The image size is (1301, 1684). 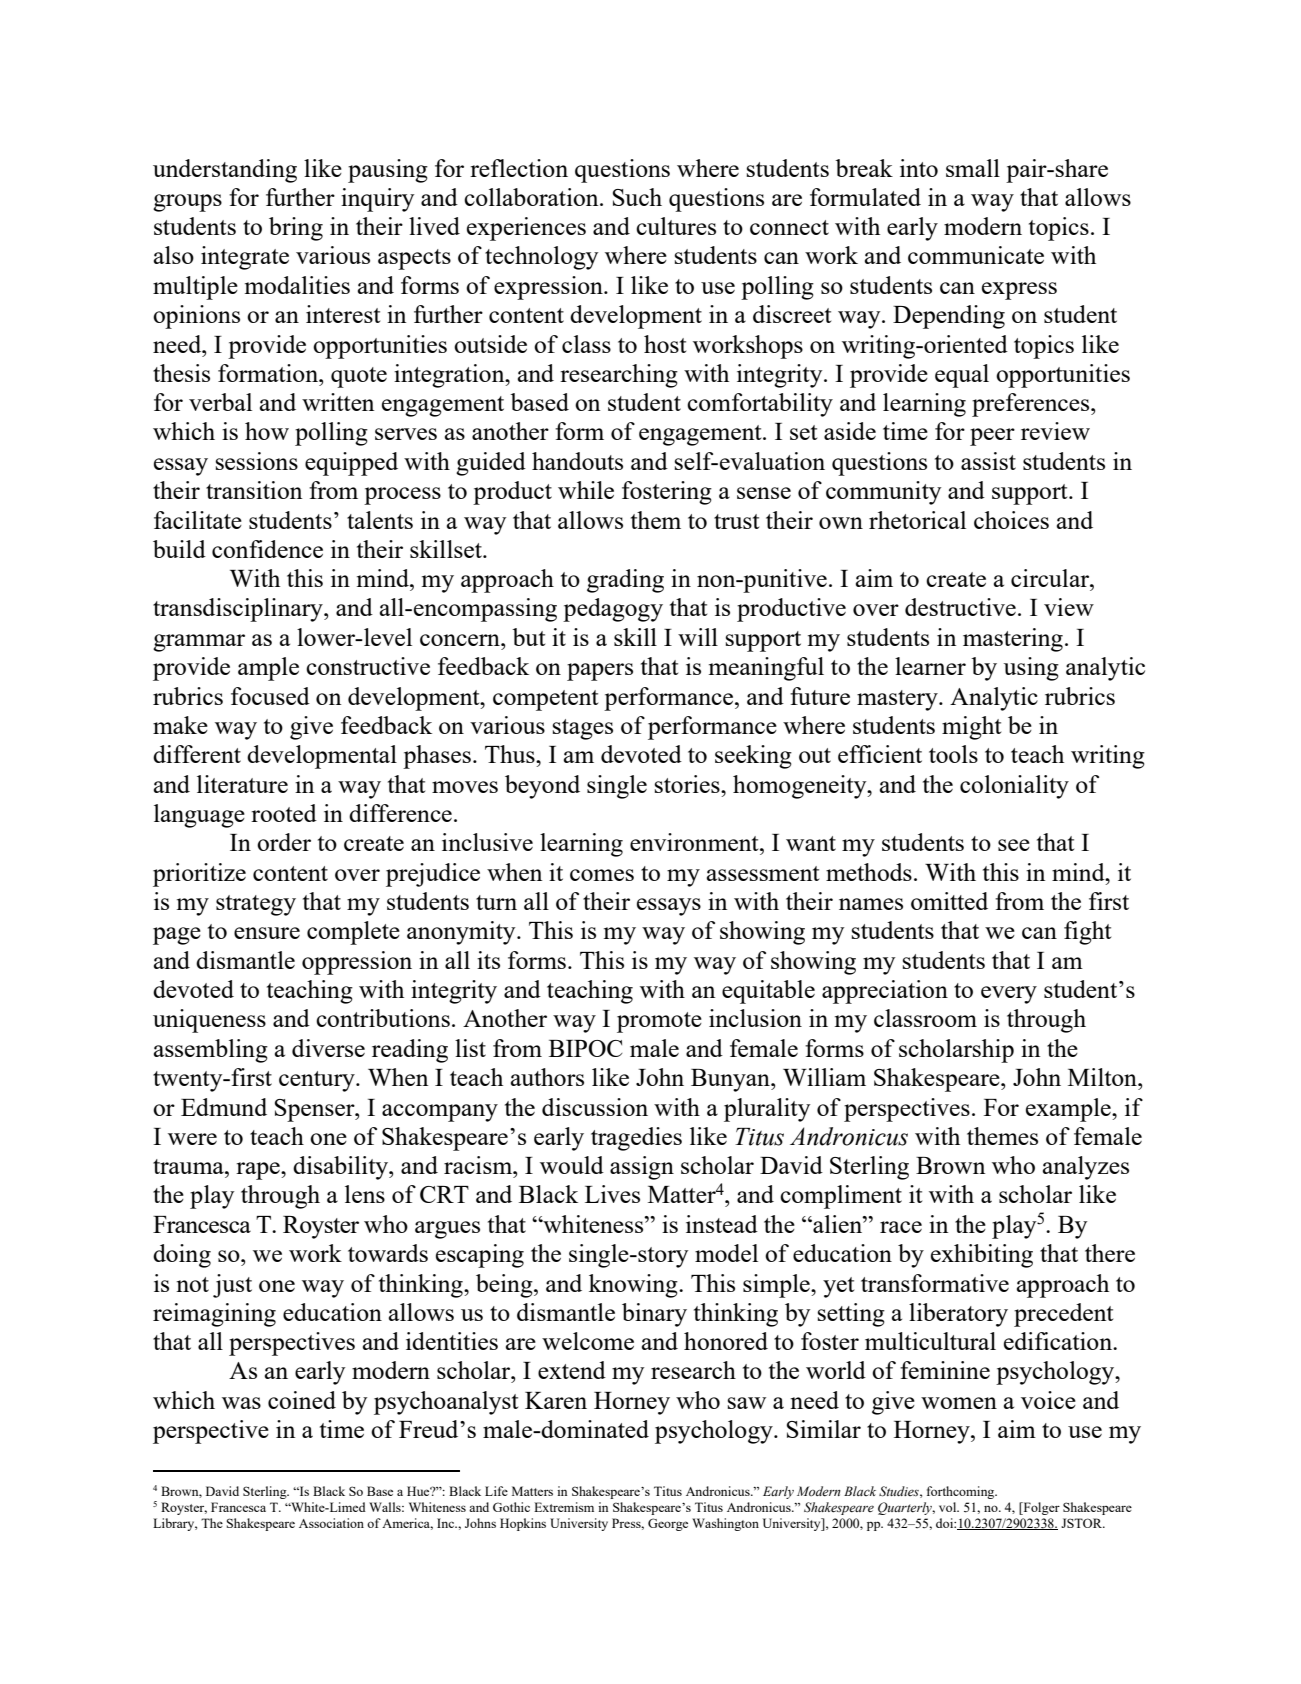 What do you see at coordinates (296, 229) in the image?
I see `bring` at bounding box center [296, 229].
